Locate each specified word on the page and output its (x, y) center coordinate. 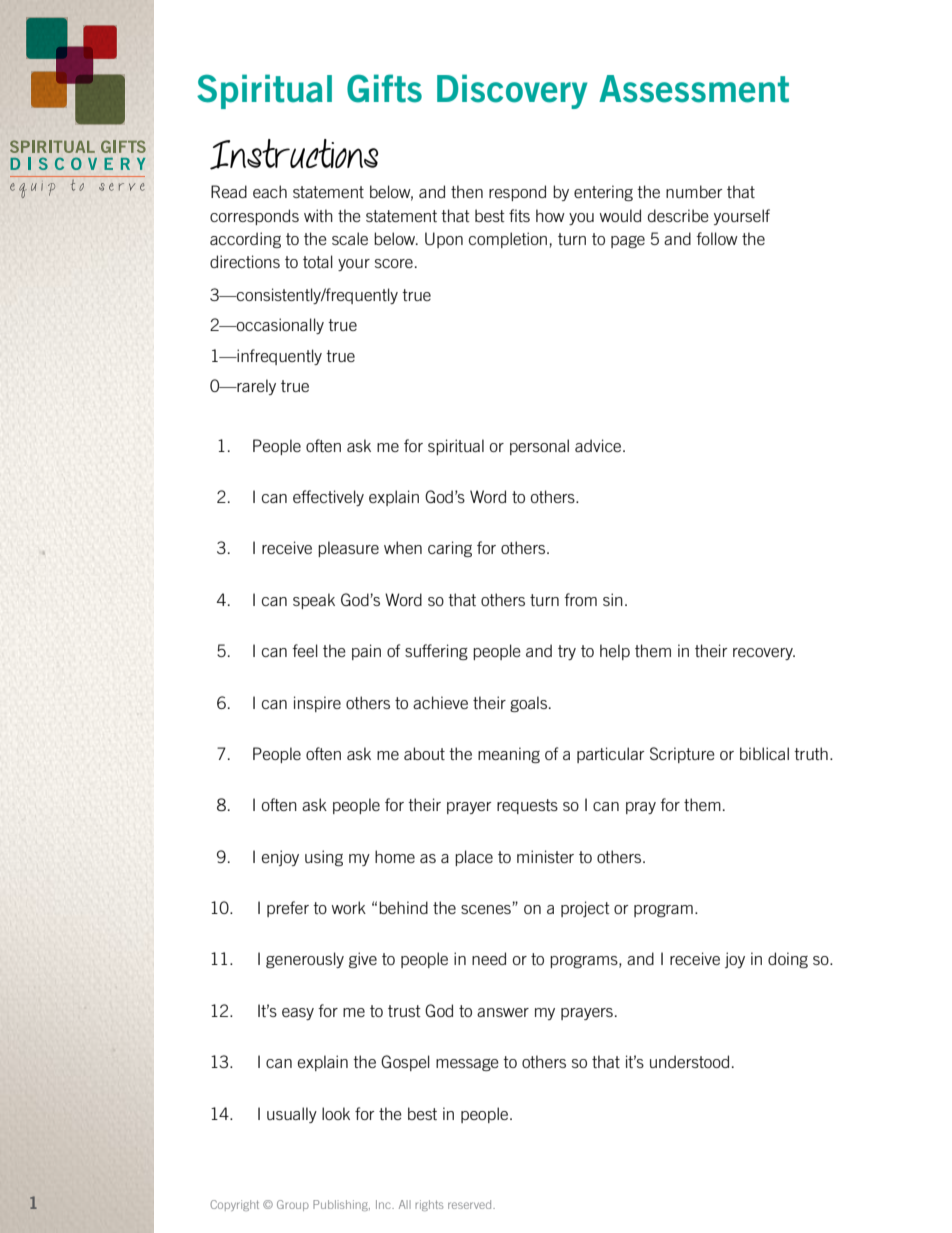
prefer (288, 909)
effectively (328, 498)
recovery (764, 654)
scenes (487, 909)
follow (717, 238)
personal (539, 447)
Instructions (294, 154)
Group (293, 1205)
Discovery (512, 91)
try (567, 652)
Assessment (694, 89)
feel (305, 650)
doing (788, 960)
